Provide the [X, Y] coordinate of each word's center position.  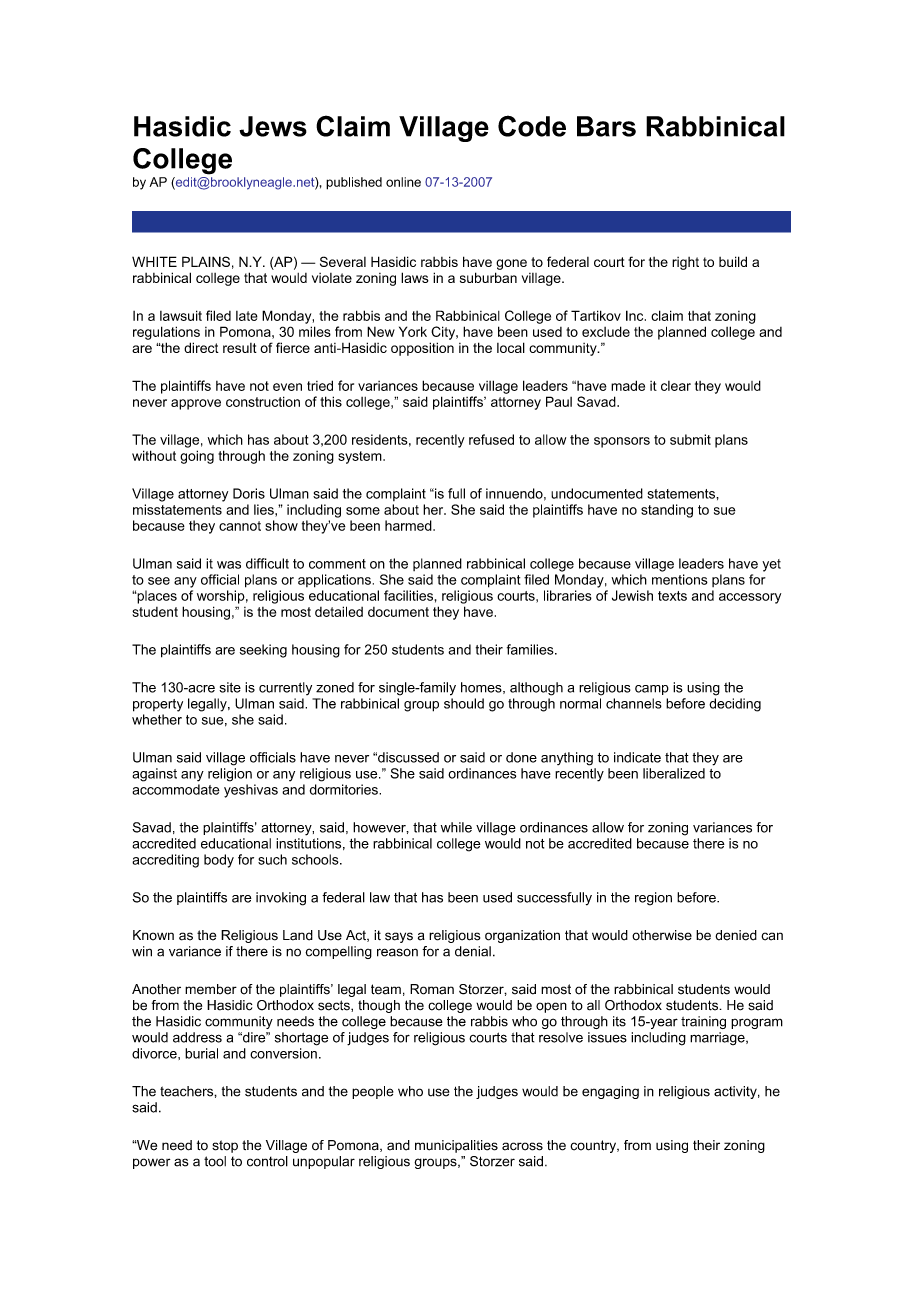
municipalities [456, 1146]
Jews [273, 126]
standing [667, 511]
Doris [249, 493]
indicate [637, 757]
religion [230, 775]
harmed [409, 525]
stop [225, 1146]
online [403, 182]
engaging [610, 1092]
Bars [606, 126]
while [456, 827]
